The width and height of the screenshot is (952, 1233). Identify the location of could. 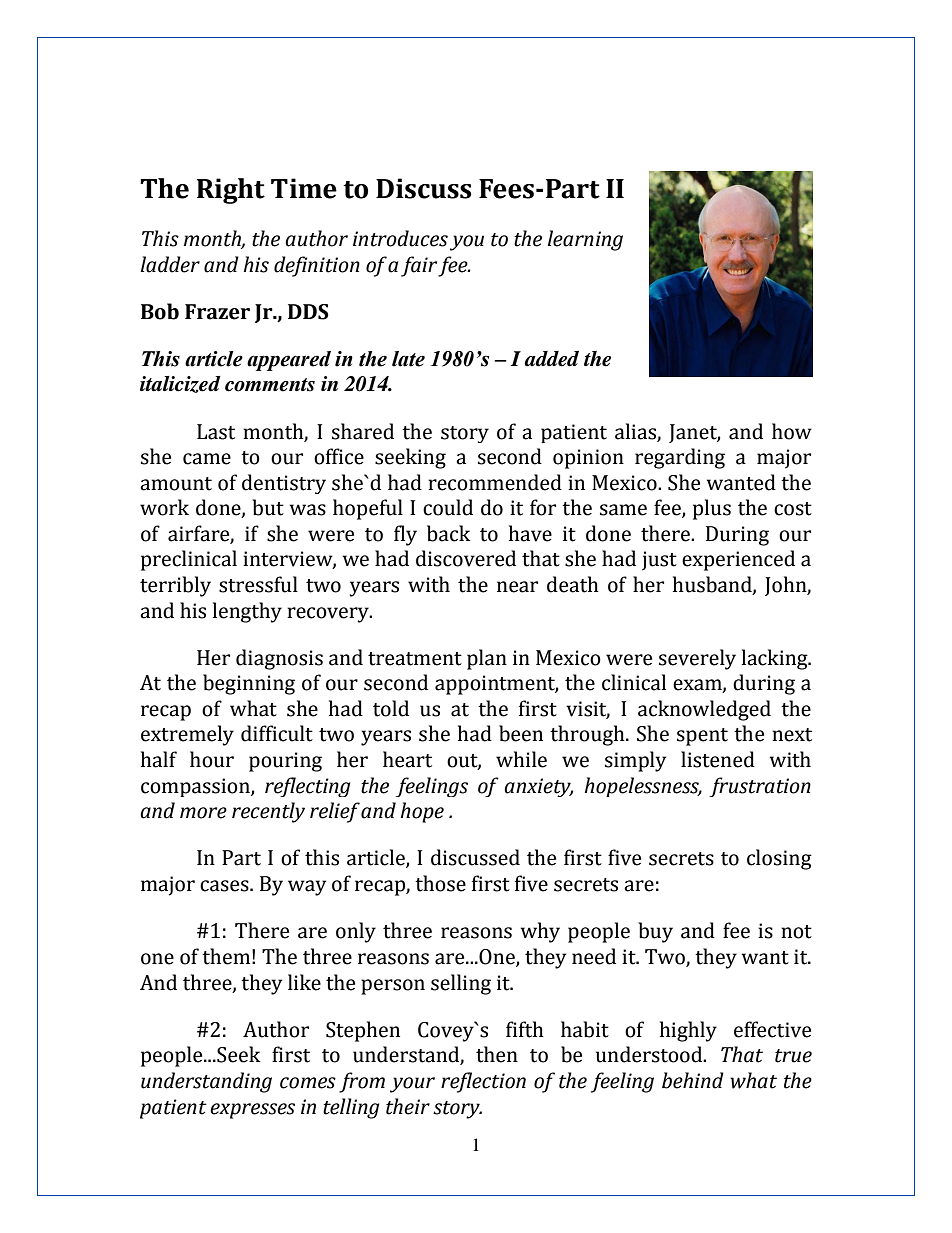
(448, 507).
